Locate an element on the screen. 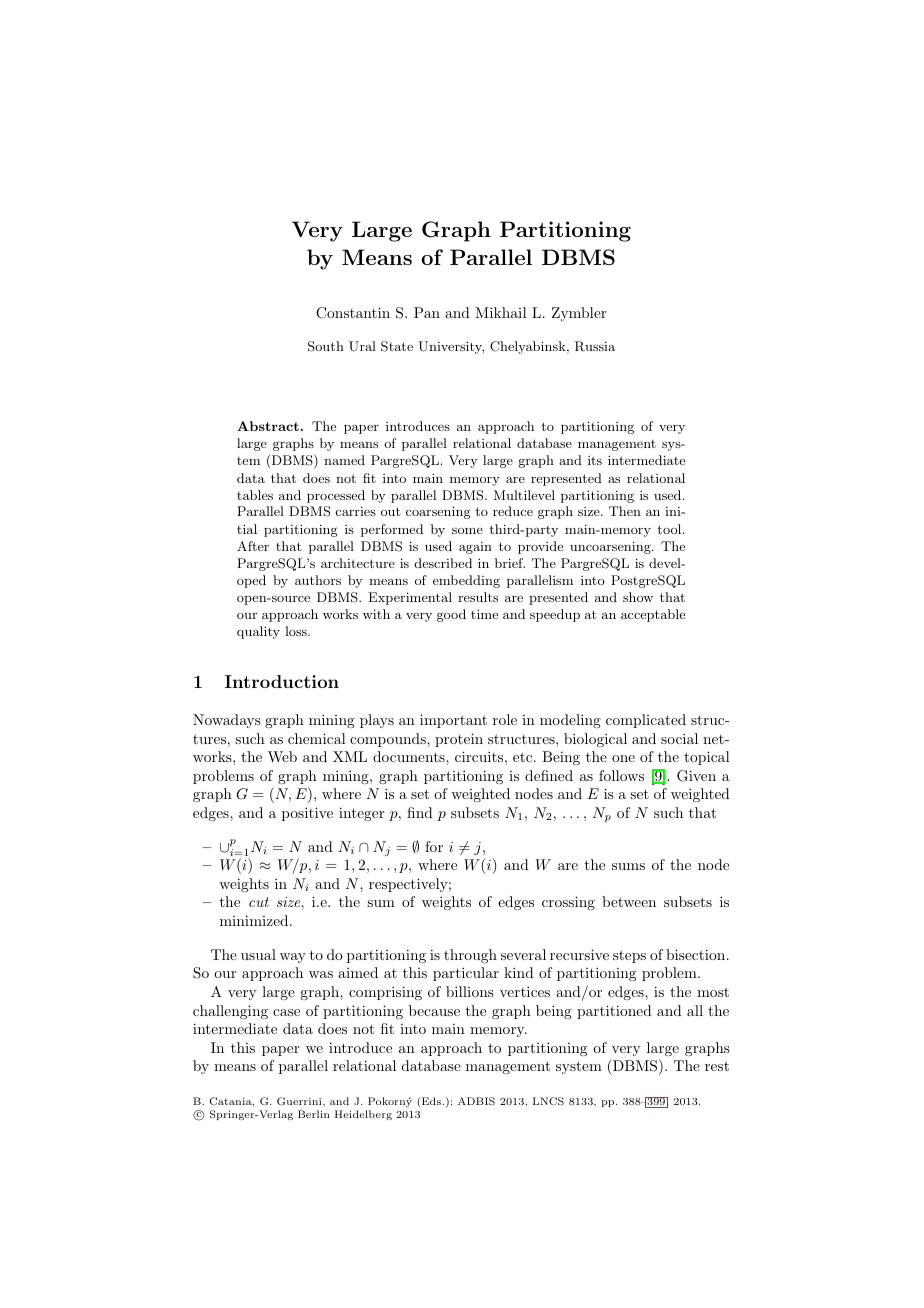 The height and width of the screenshot is (1308, 924). important is located at coordinates (453, 721).
